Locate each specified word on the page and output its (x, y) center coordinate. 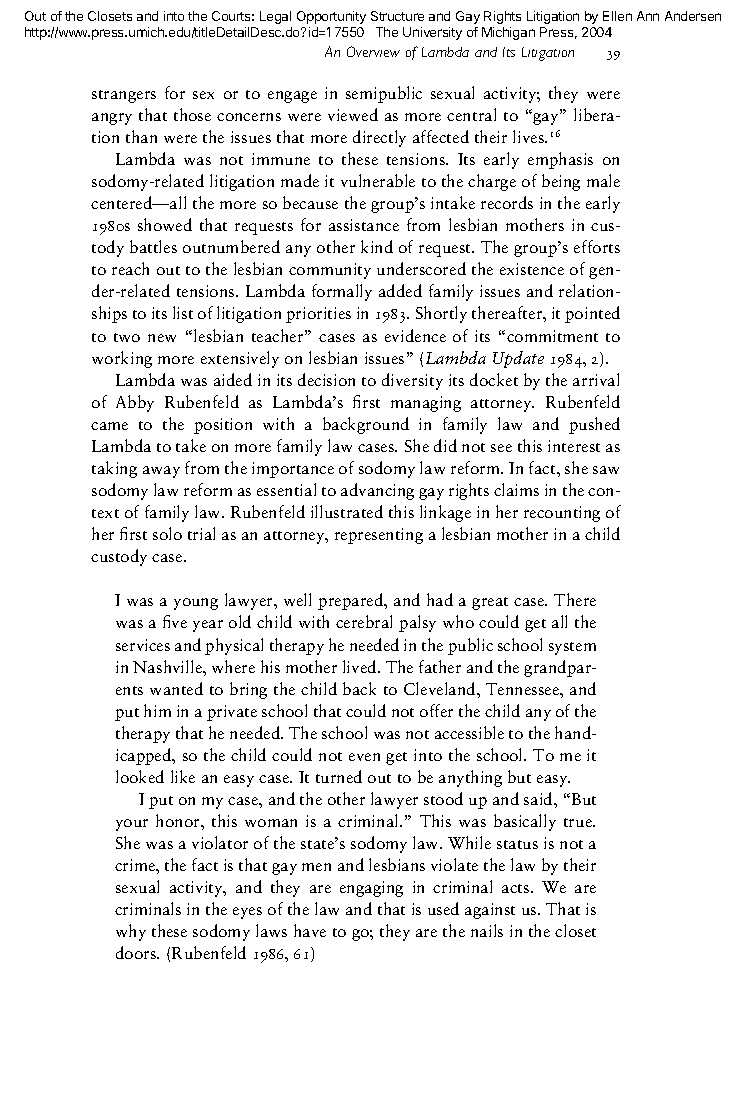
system (572, 648)
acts (517, 888)
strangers (124, 96)
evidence (415, 335)
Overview (373, 51)
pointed (592, 314)
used (443, 908)
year (208, 626)
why (131, 932)
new (162, 338)
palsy (417, 623)
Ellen (617, 16)
